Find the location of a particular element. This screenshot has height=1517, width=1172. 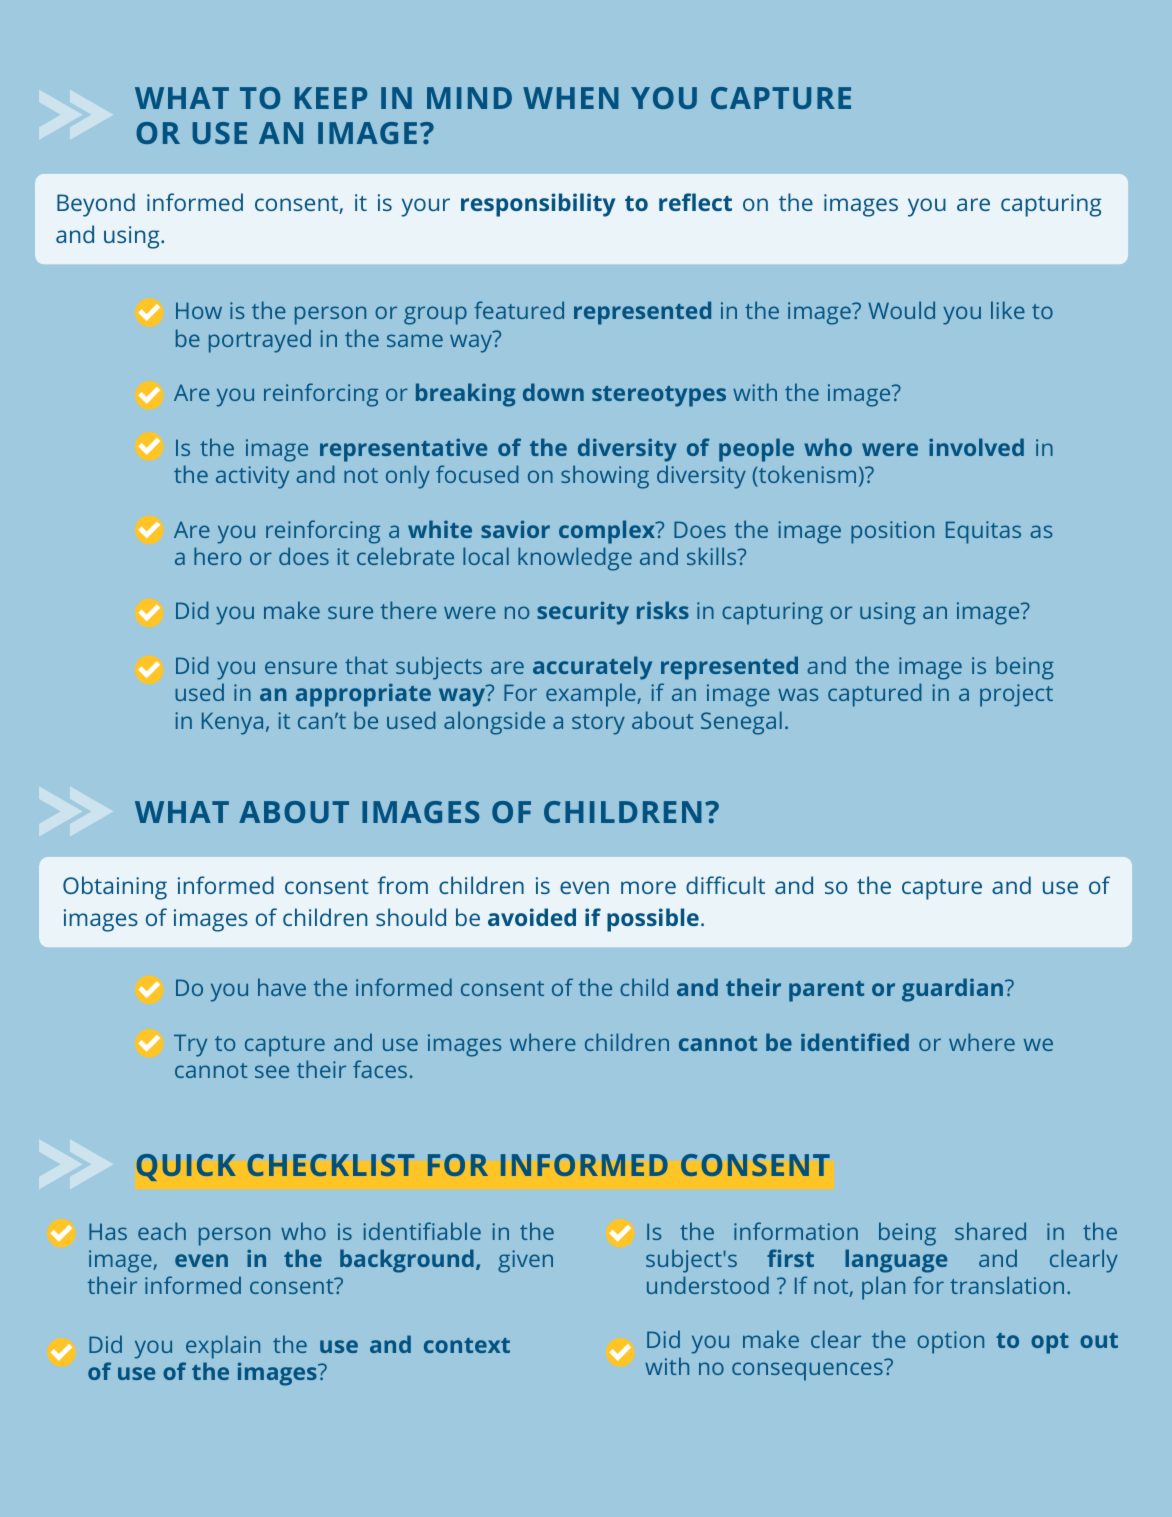

Kenya is located at coordinates (232, 723).
